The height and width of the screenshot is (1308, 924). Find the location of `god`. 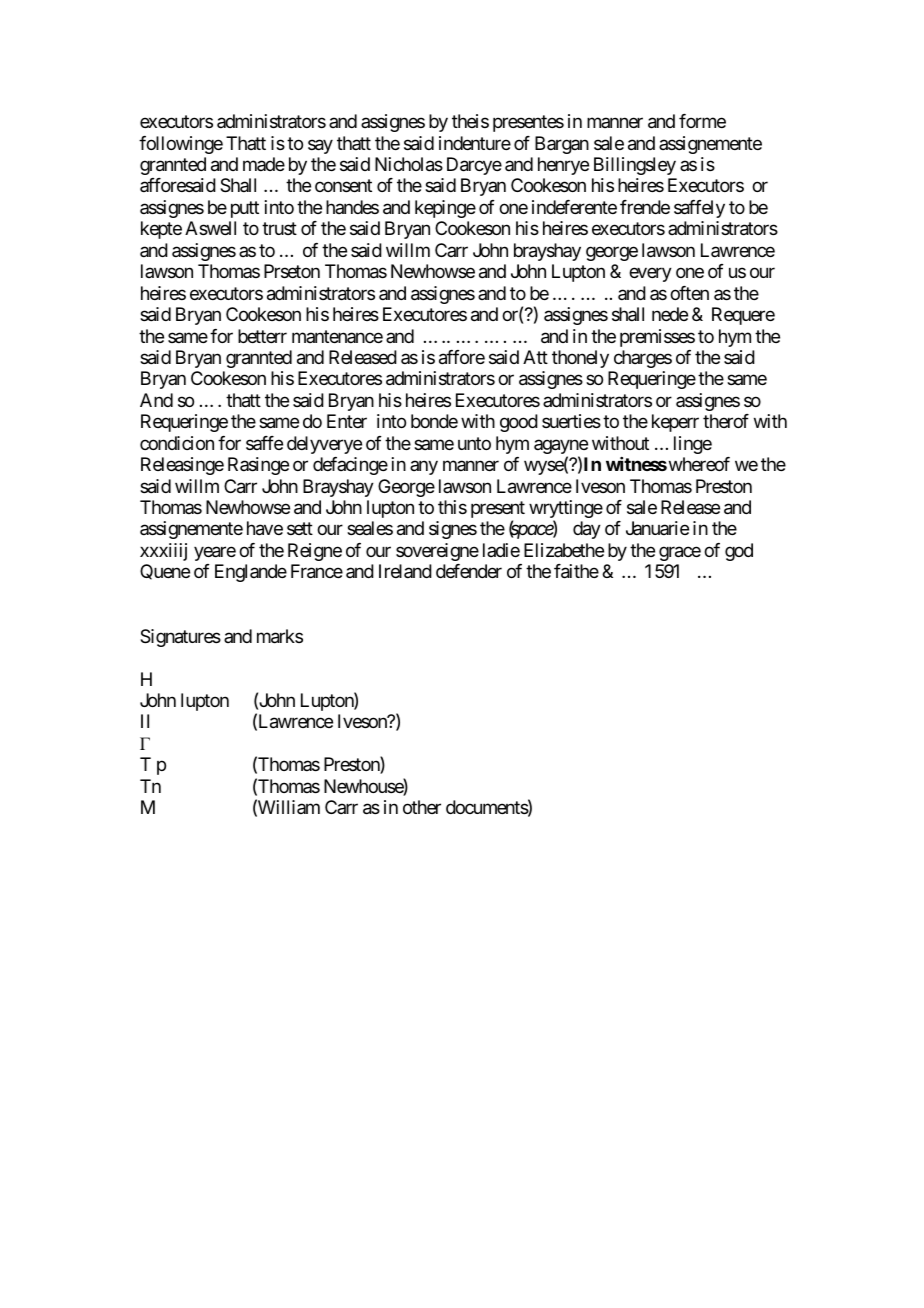

god is located at coordinates (739, 552).
